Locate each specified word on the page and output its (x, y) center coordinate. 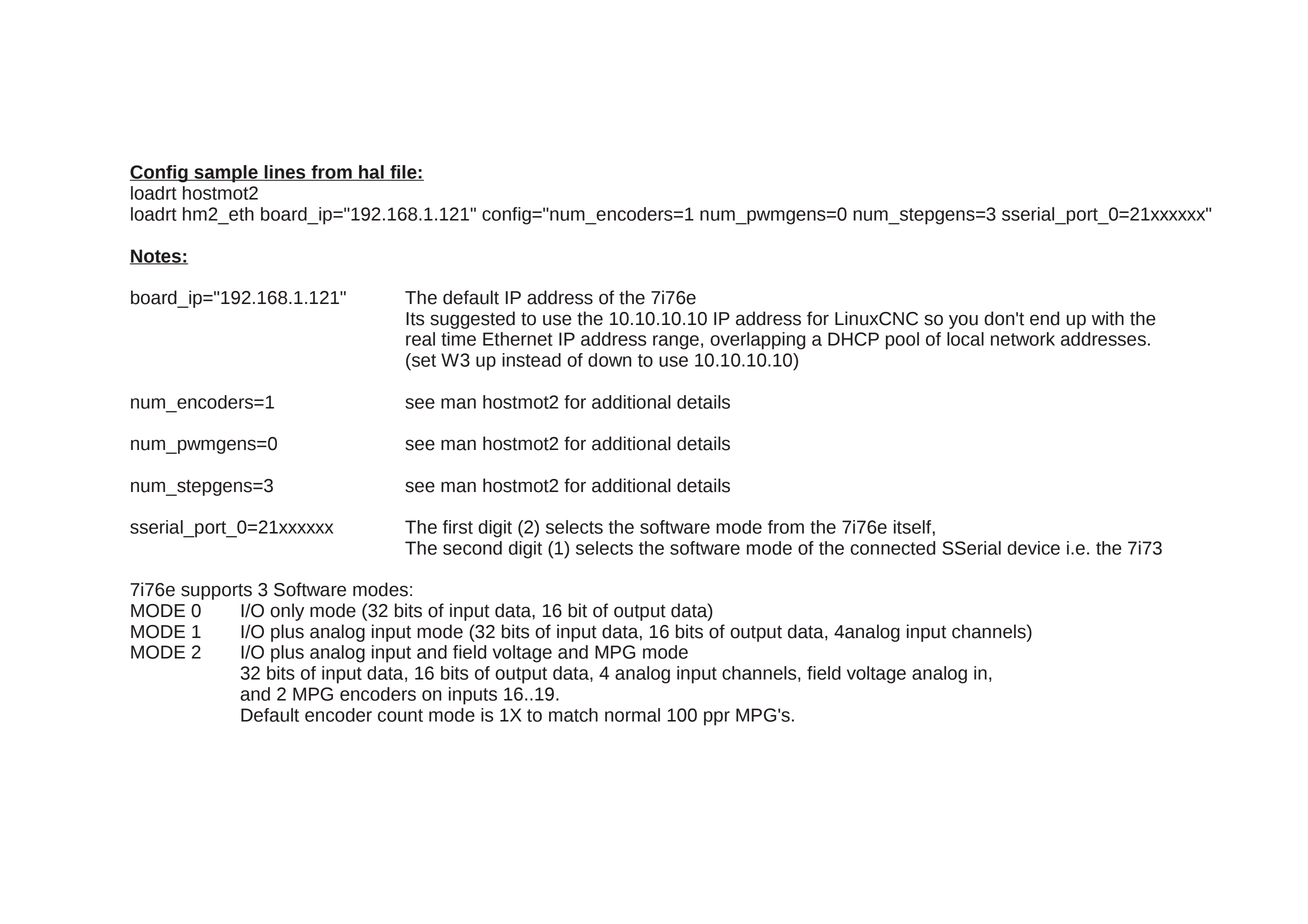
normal (632, 715)
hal (371, 173)
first (458, 527)
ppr (717, 718)
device (1033, 548)
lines (285, 173)
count (400, 715)
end (1044, 318)
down (610, 360)
